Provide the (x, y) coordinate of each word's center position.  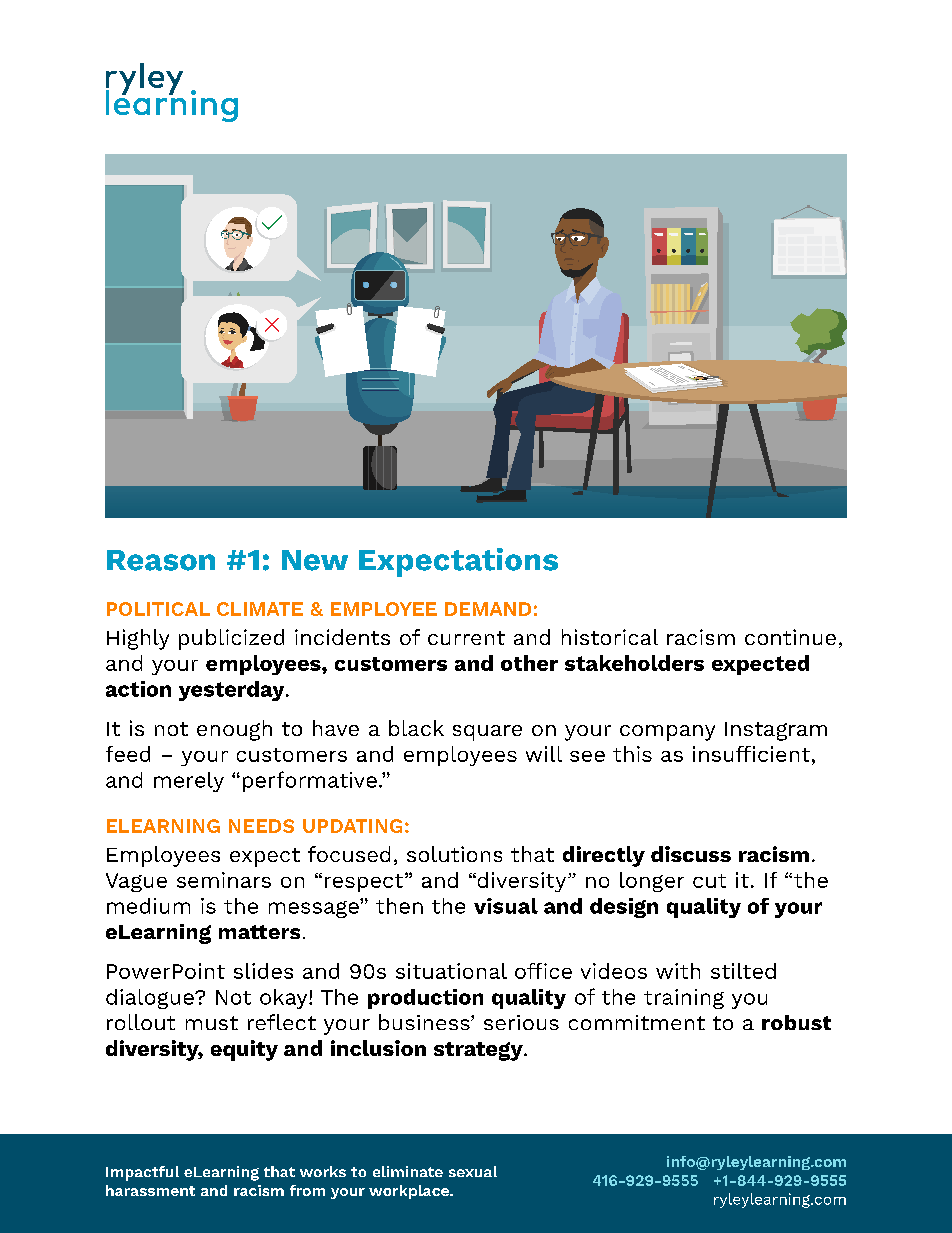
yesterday (233, 691)
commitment (637, 1022)
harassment (150, 1190)
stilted (743, 971)
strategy (479, 1051)
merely (189, 782)
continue (790, 637)
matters (259, 932)
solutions (454, 854)
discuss (691, 854)
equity (244, 1050)
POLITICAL (158, 609)
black (416, 728)
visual (506, 906)
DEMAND (488, 609)
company (667, 733)
